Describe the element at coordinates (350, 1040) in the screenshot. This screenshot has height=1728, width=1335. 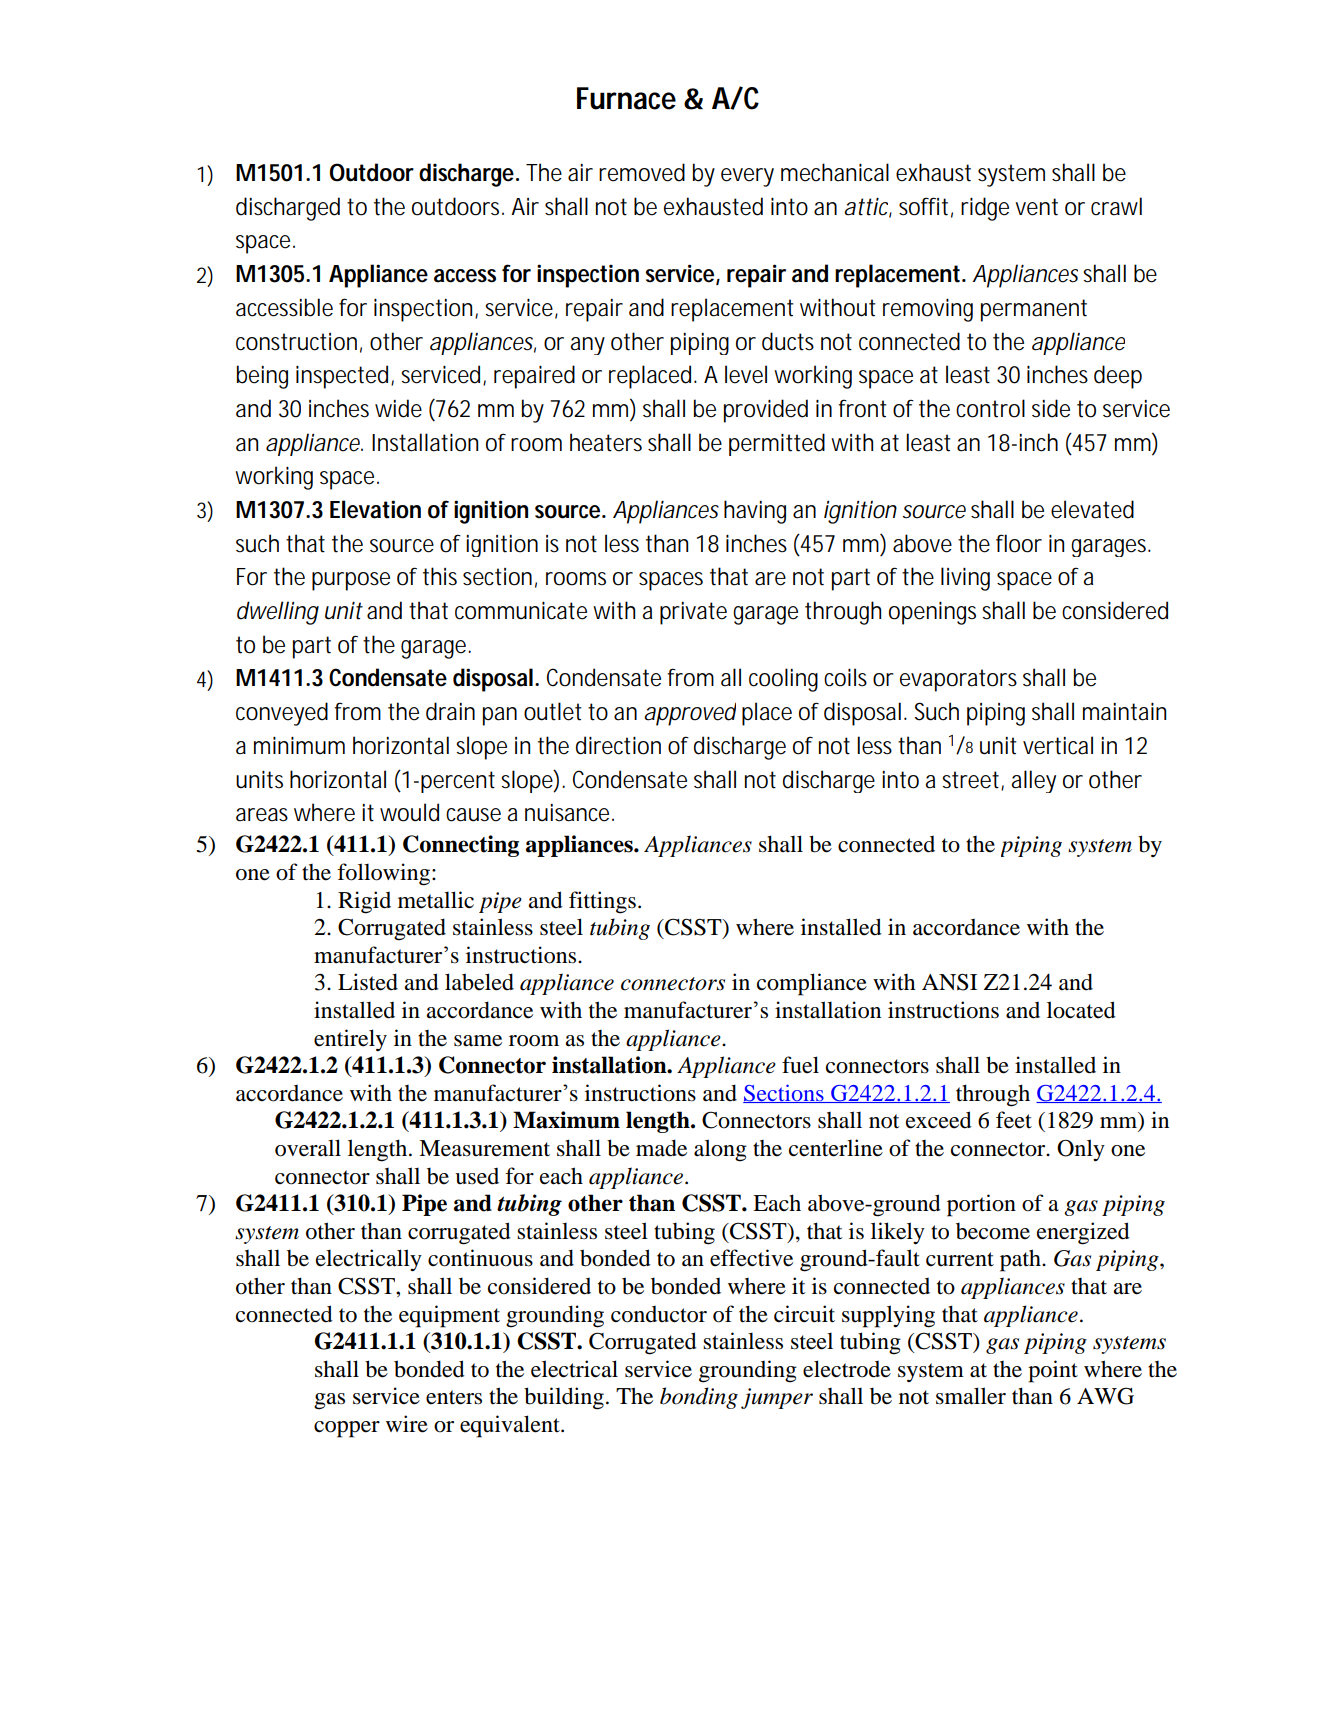
I see `entirely` at that location.
